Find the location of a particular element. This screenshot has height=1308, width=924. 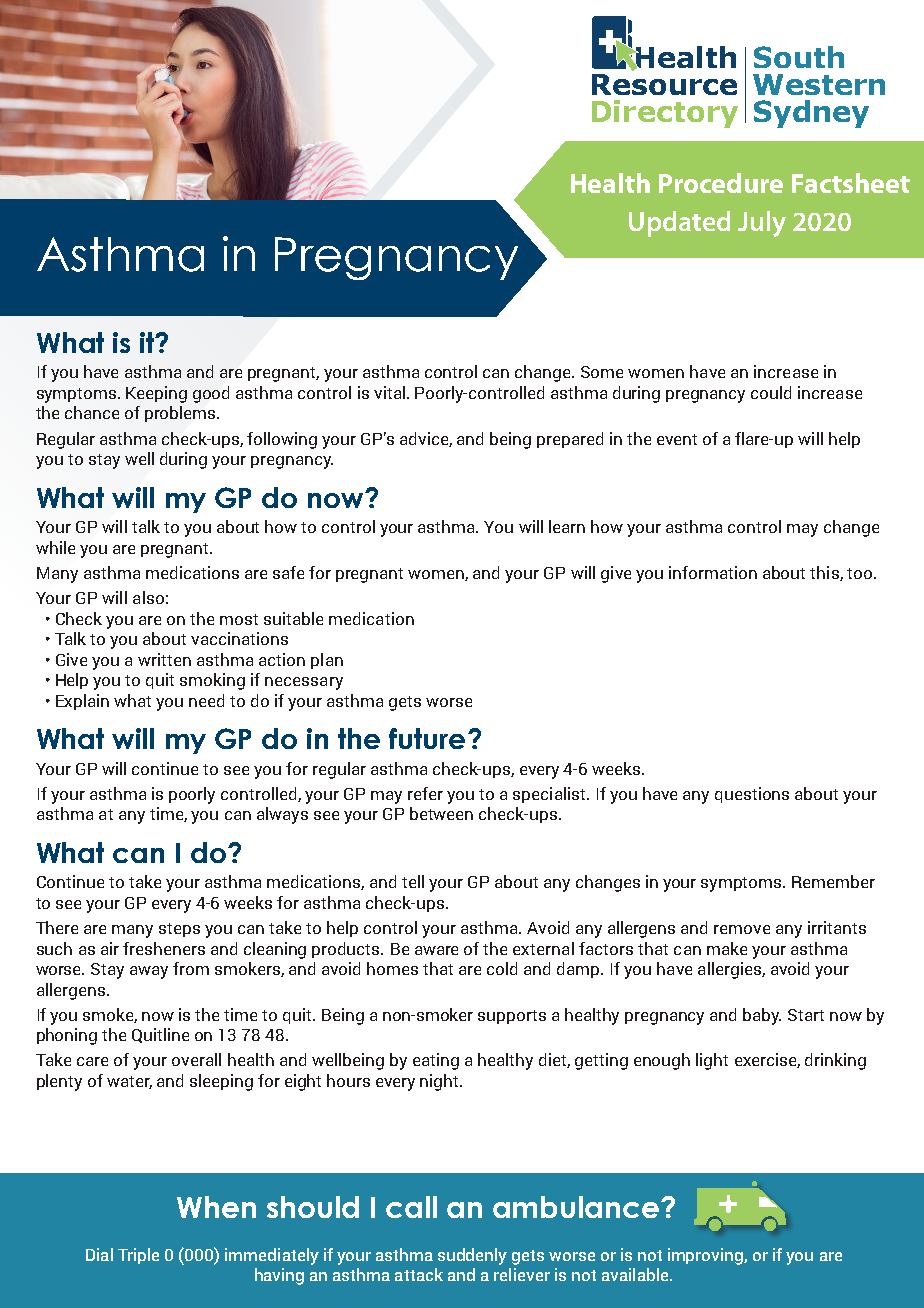

written is located at coordinates (164, 659).
